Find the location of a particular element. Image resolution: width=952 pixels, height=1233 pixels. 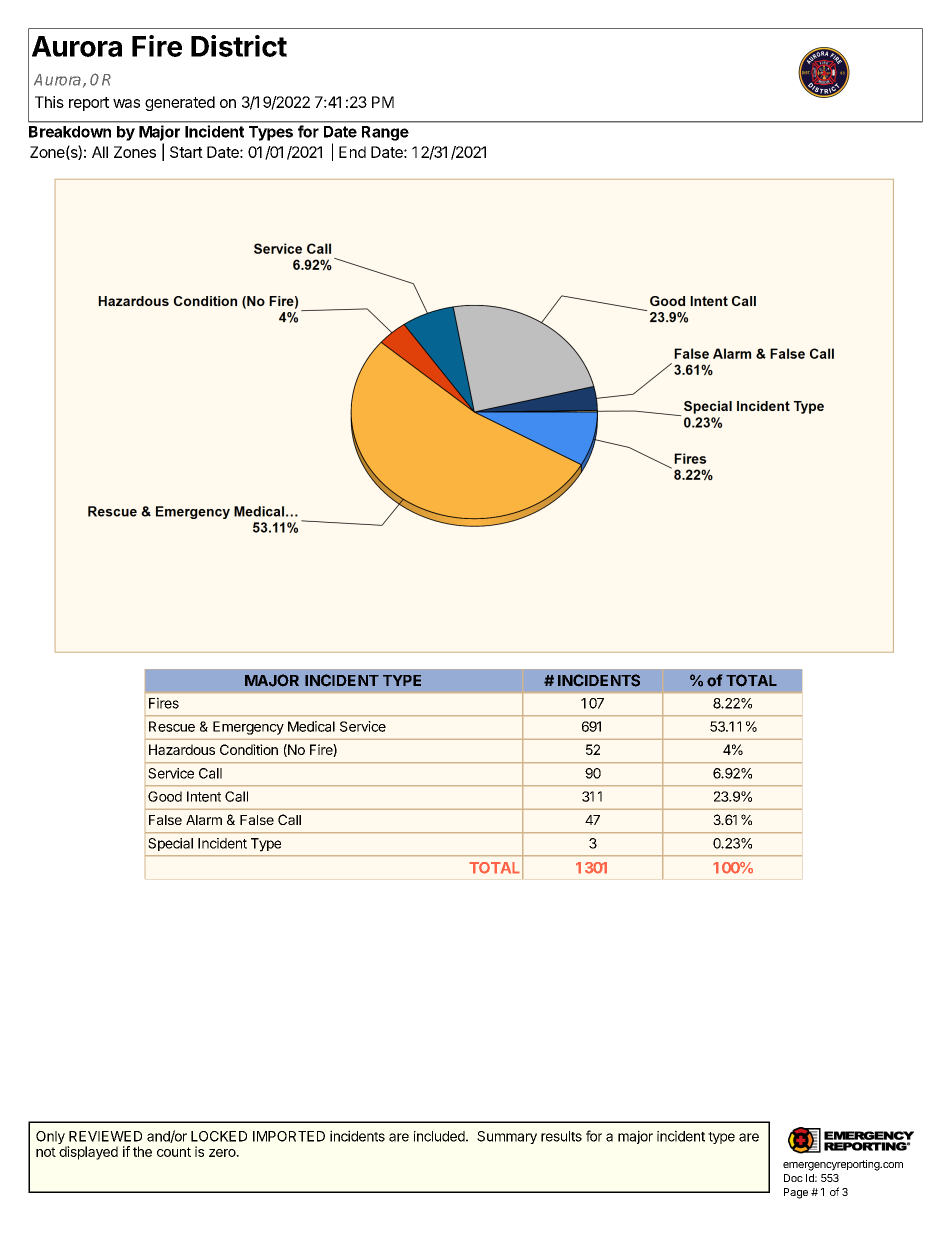

Condition is located at coordinates (249, 749).
